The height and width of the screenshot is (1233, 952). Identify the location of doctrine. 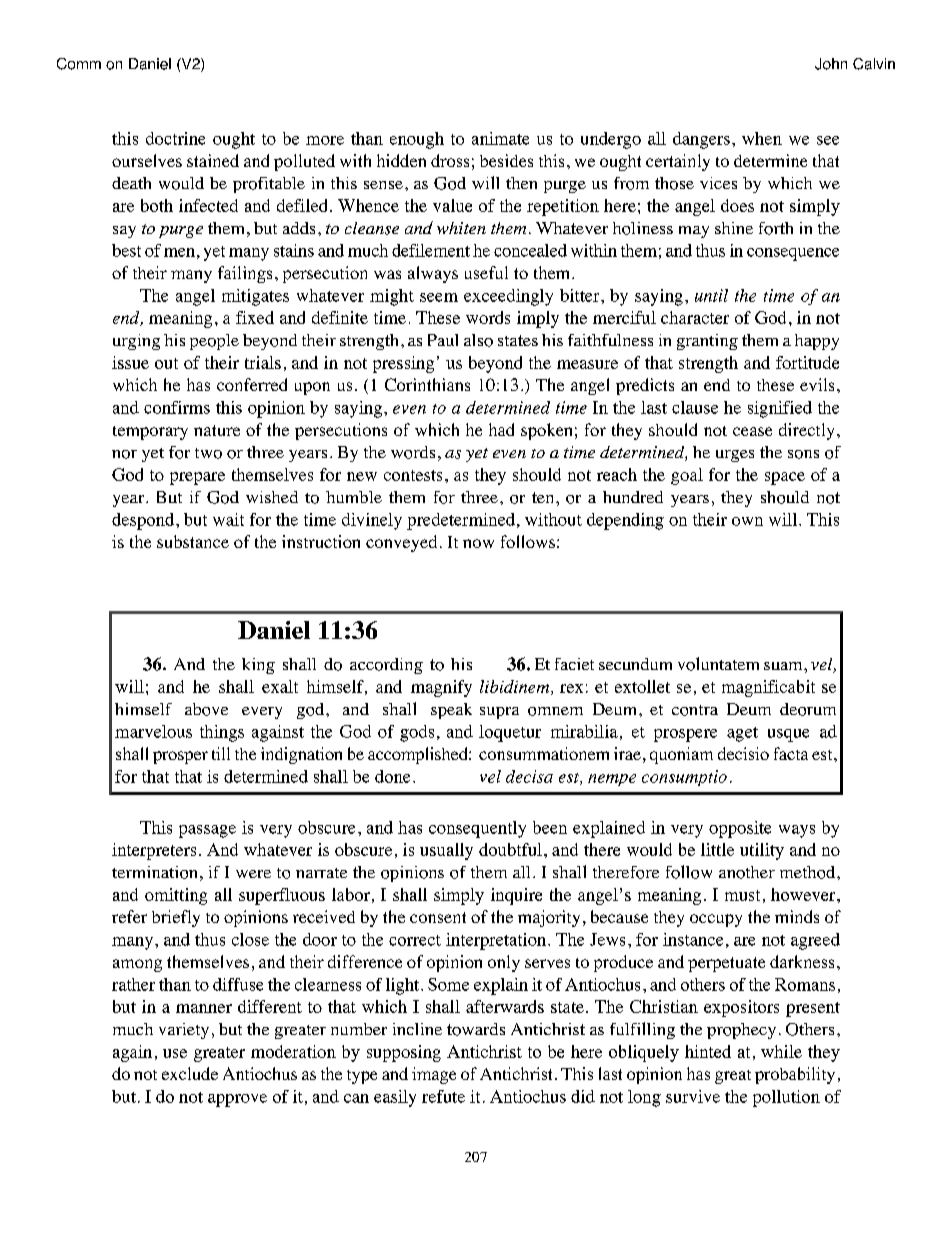
(175, 138).
